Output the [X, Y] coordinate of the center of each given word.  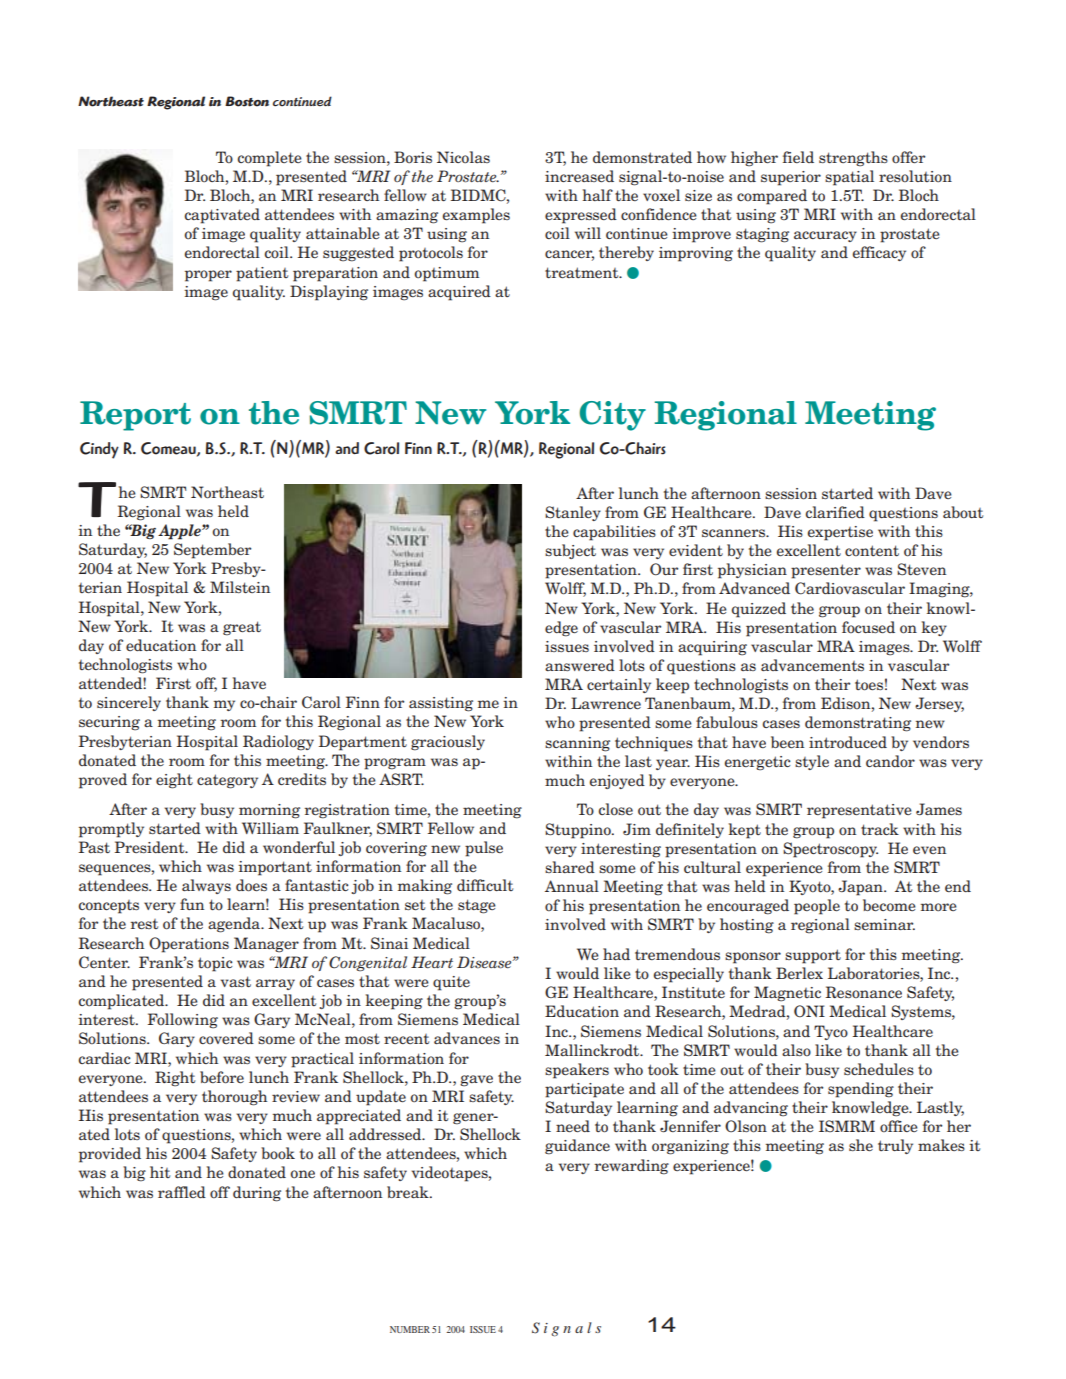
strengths [853, 159]
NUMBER [410, 1329]
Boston [247, 101]
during [257, 1194]
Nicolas [463, 157]
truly [895, 1146]
